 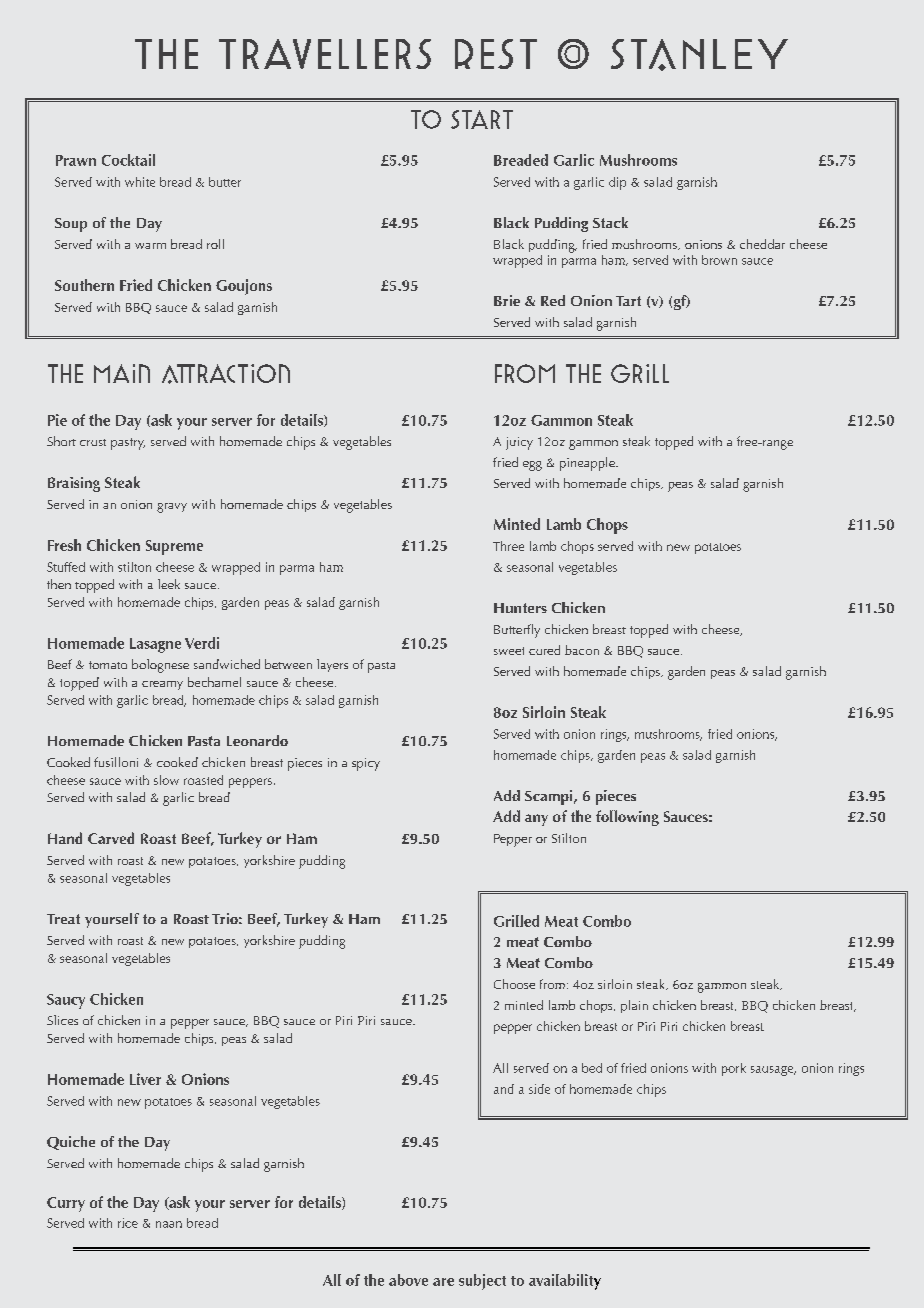 What do you see at coordinates (565, 1282) in the image?
I see `availability` at bounding box center [565, 1282].
